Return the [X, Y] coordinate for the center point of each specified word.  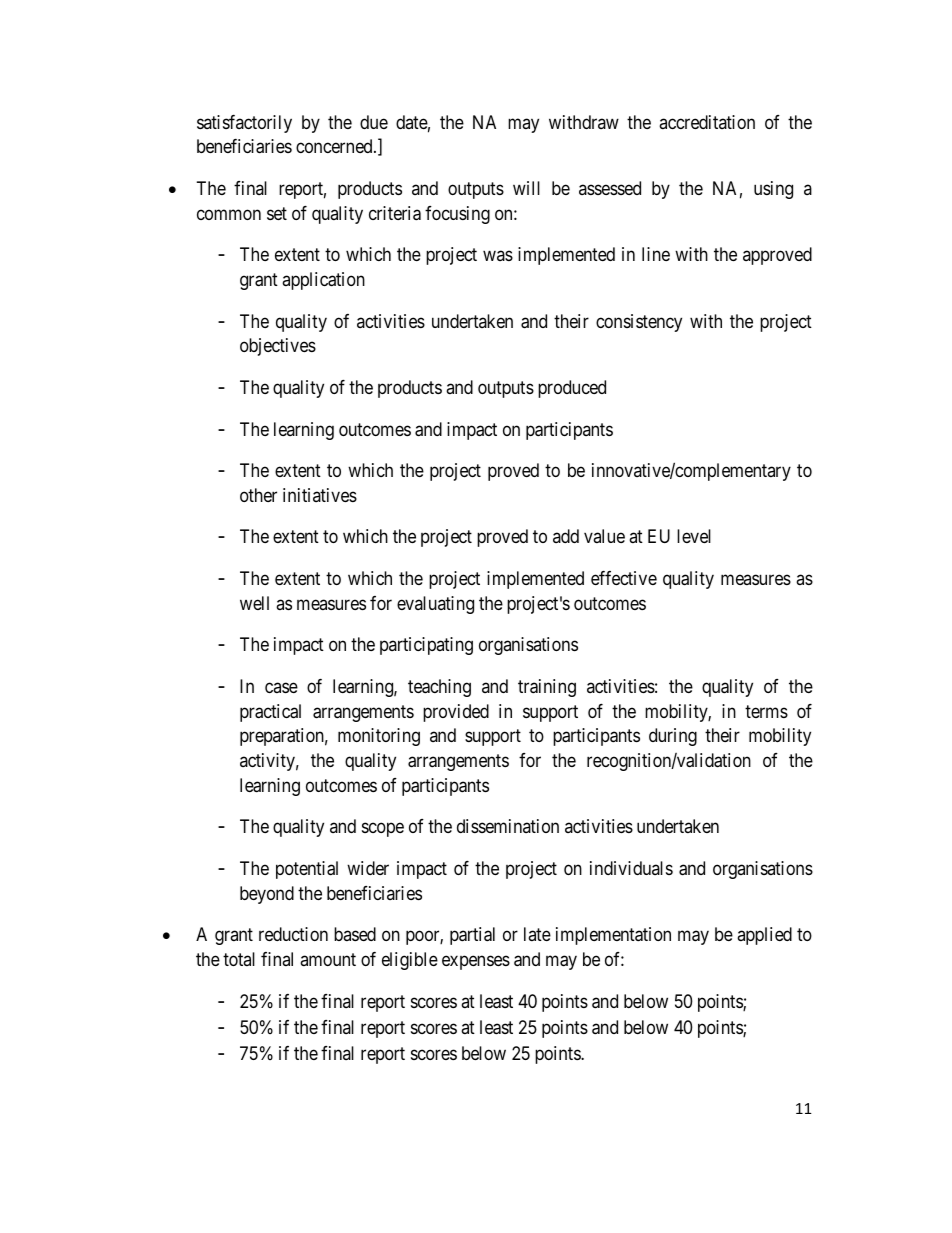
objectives [278, 347]
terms [766, 711]
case [281, 688]
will [526, 188]
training [547, 688]
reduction [293, 934]
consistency [639, 323]
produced [572, 389]
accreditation [707, 122]
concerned [335, 146]
